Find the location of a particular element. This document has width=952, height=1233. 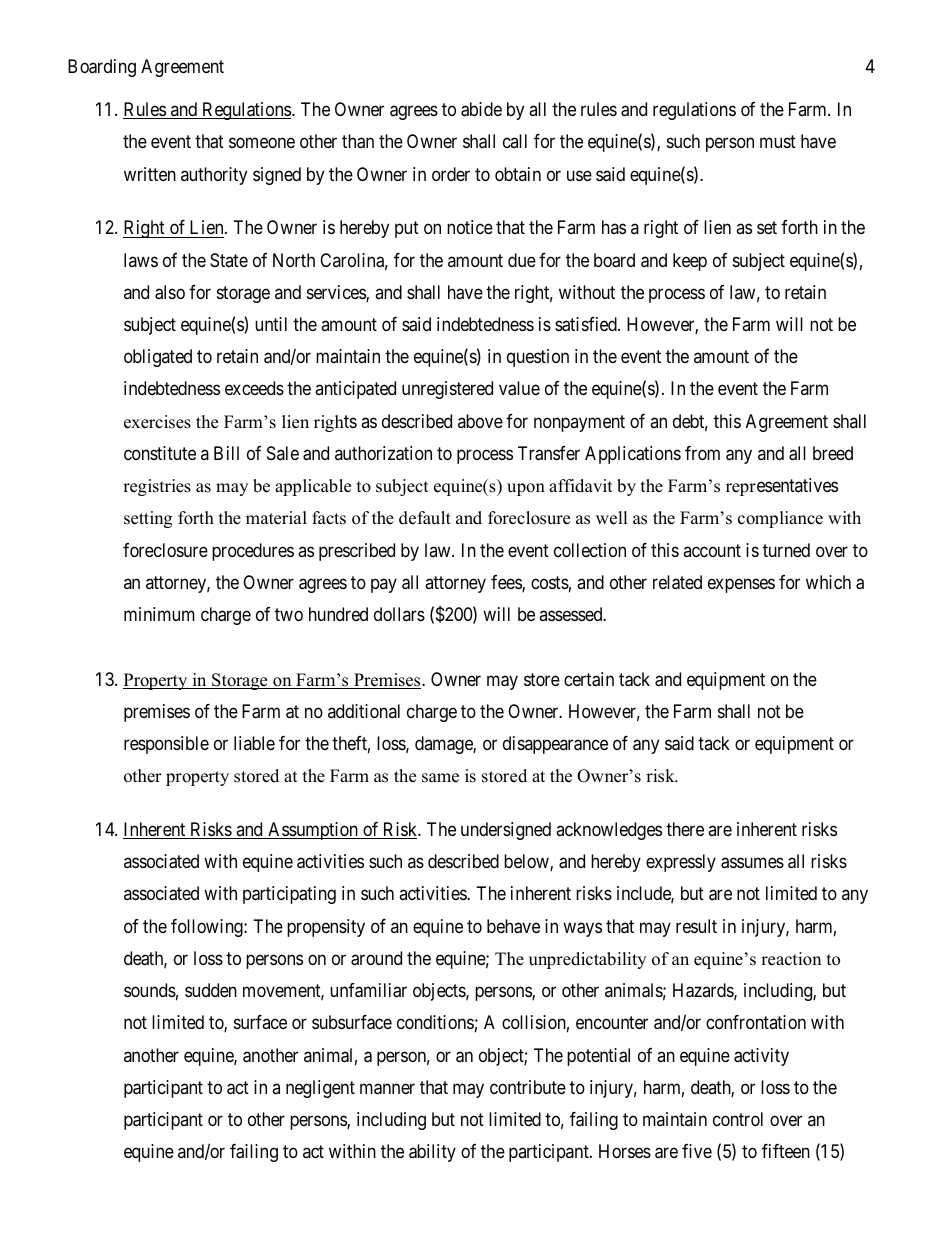

there is located at coordinates (685, 829).
